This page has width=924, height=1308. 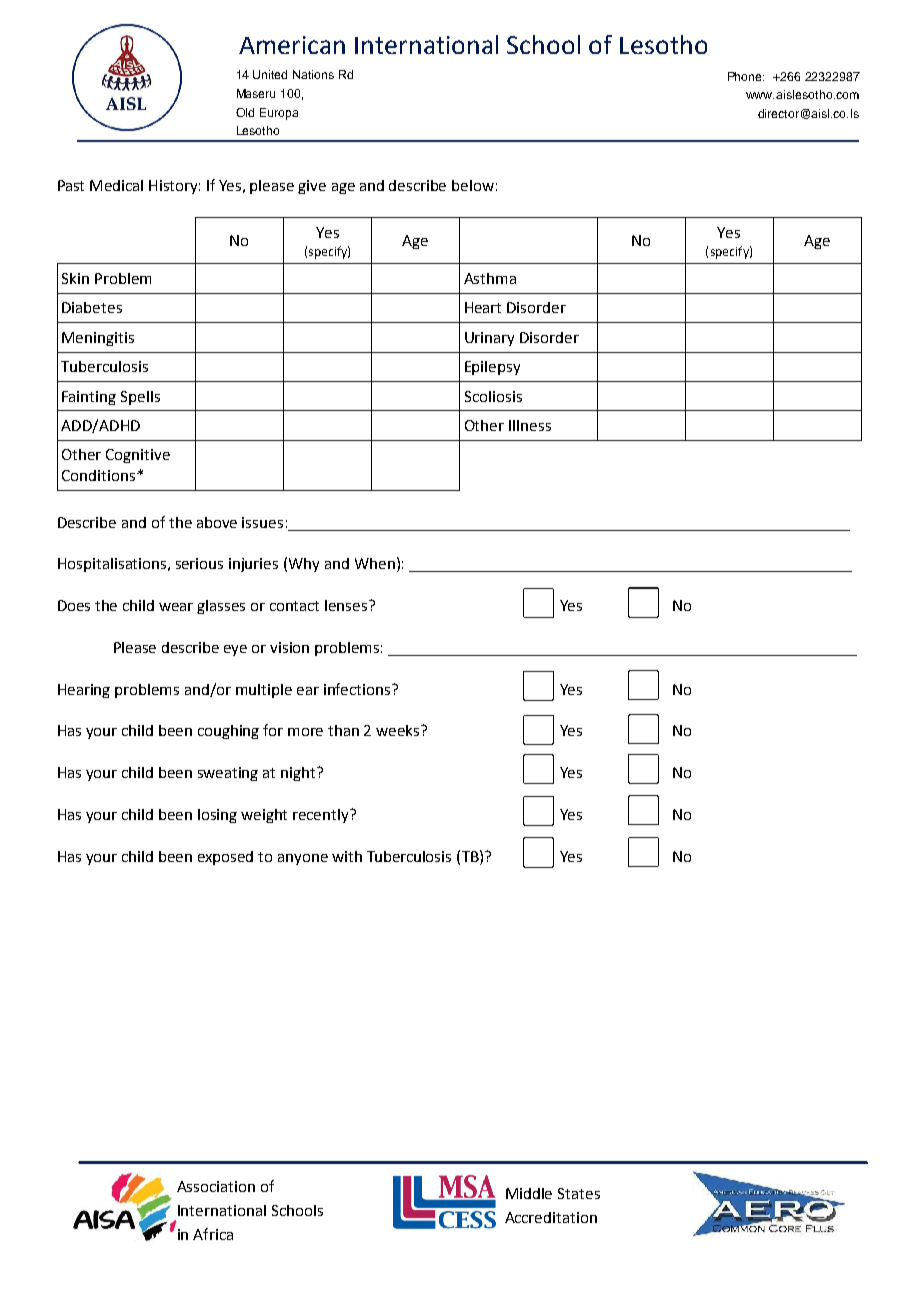 I want to click on Association, so click(x=216, y=1186).
